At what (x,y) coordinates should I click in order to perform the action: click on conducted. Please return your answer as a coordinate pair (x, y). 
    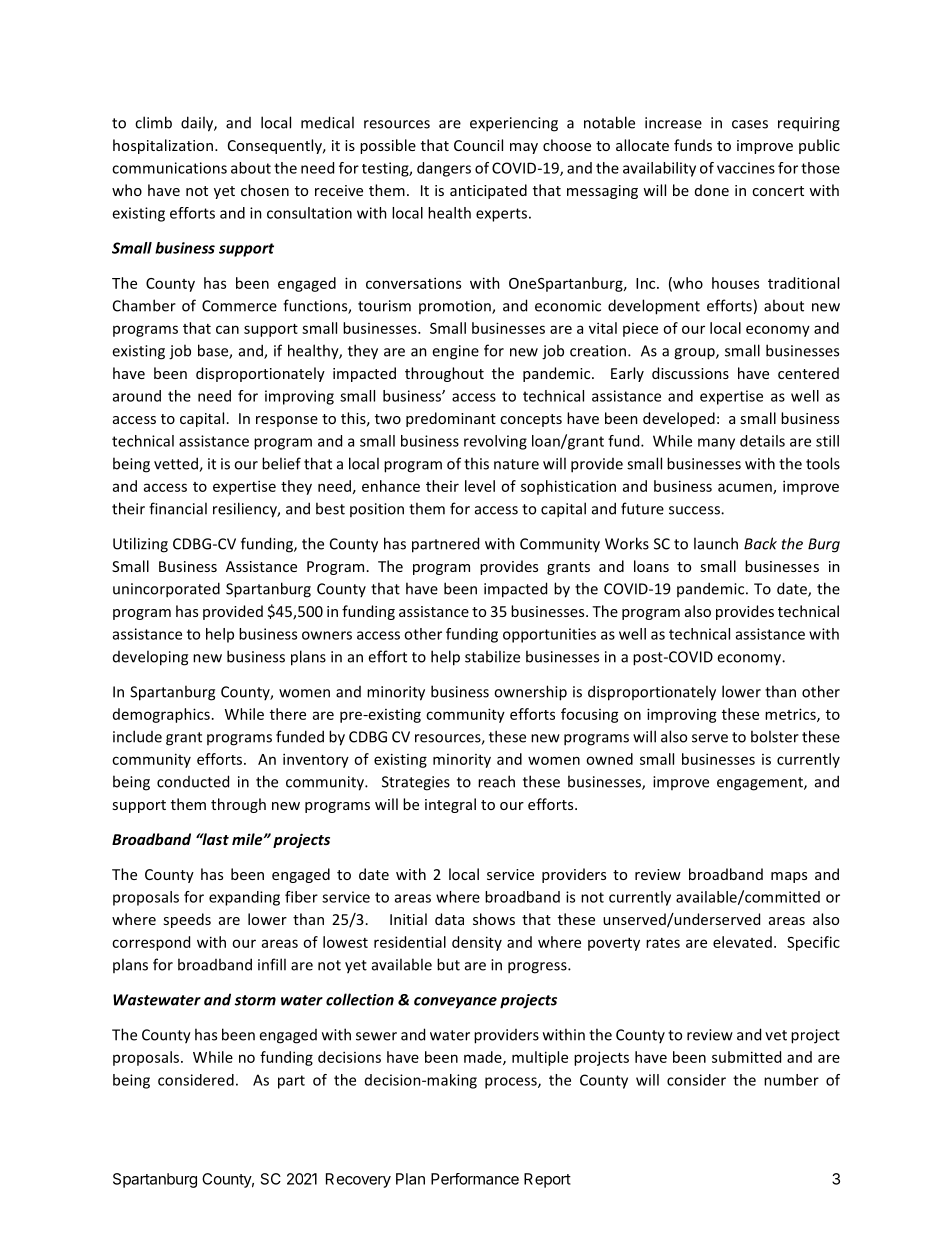
    Looking at the image, I should click on (193, 781).
